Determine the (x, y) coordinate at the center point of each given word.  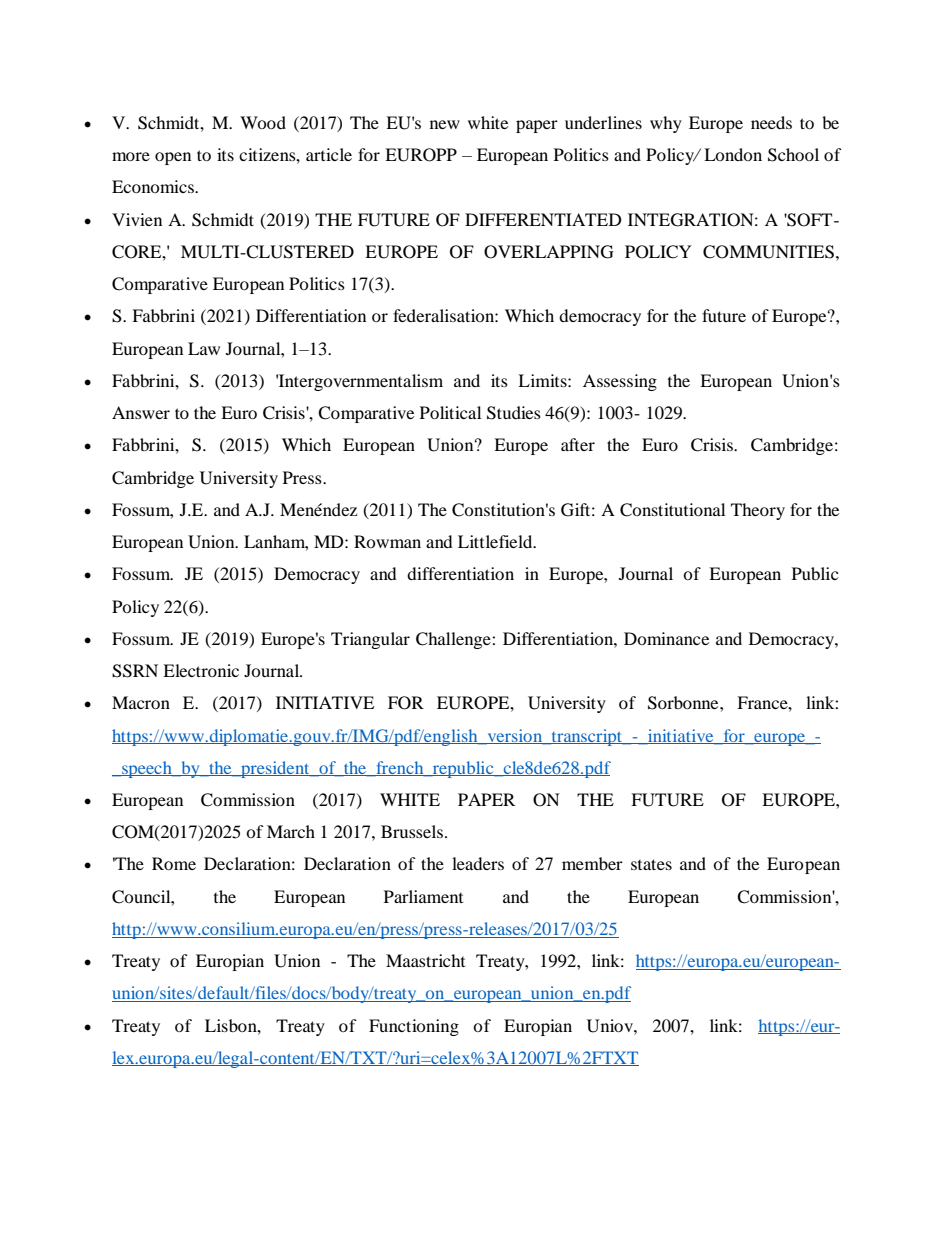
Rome (174, 863)
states (651, 864)
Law (204, 348)
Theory (758, 511)
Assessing (620, 382)
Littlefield (496, 541)
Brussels (412, 831)
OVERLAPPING (549, 252)
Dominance (666, 638)
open (173, 158)
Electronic (201, 670)
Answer (141, 412)
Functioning (414, 1027)
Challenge (454, 640)
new (445, 124)
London (733, 154)
